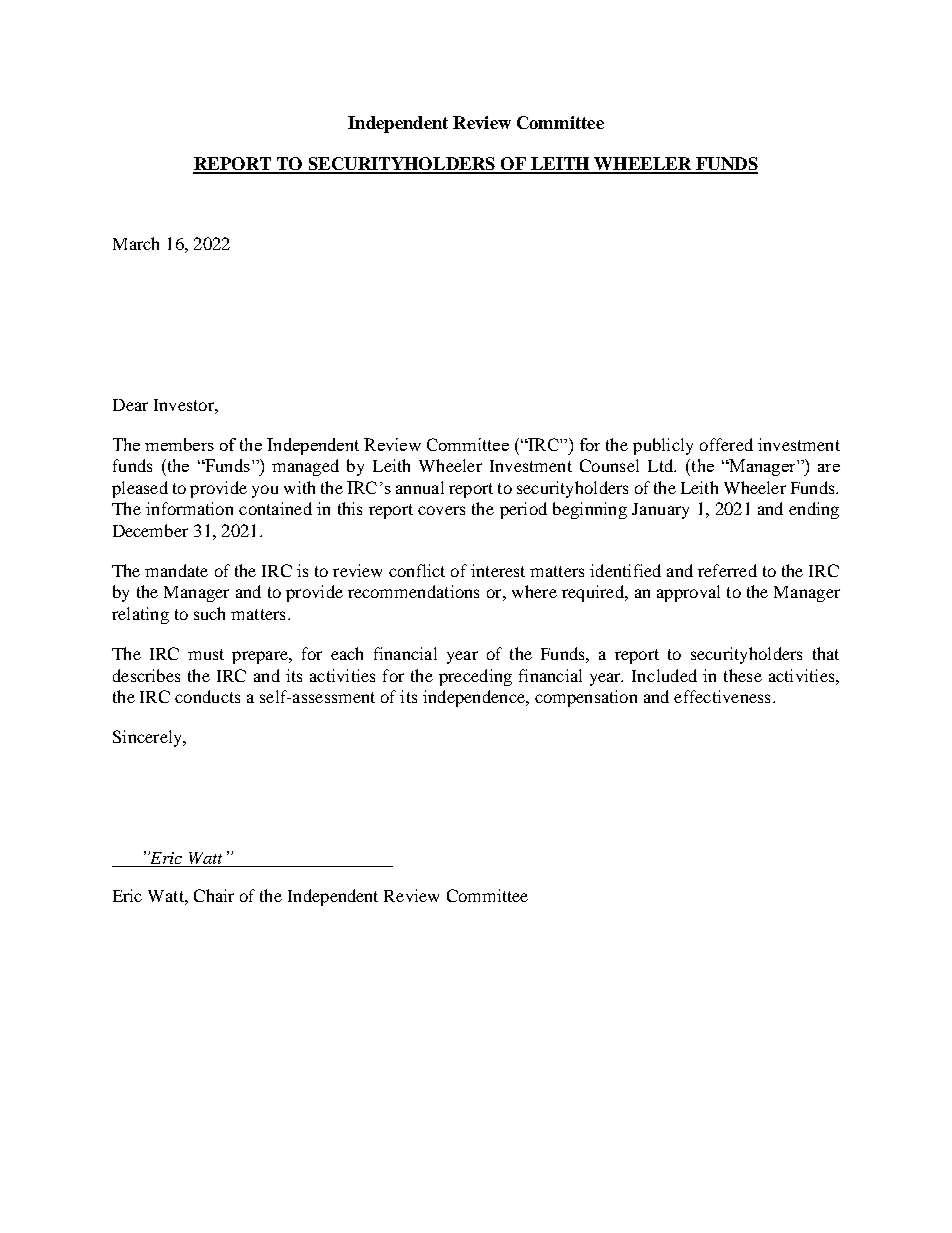 This image has height=1233, width=952. What do you see at coordinates (214, 895) in the image?
I see `Chair` at bounding box center [214, 895].
